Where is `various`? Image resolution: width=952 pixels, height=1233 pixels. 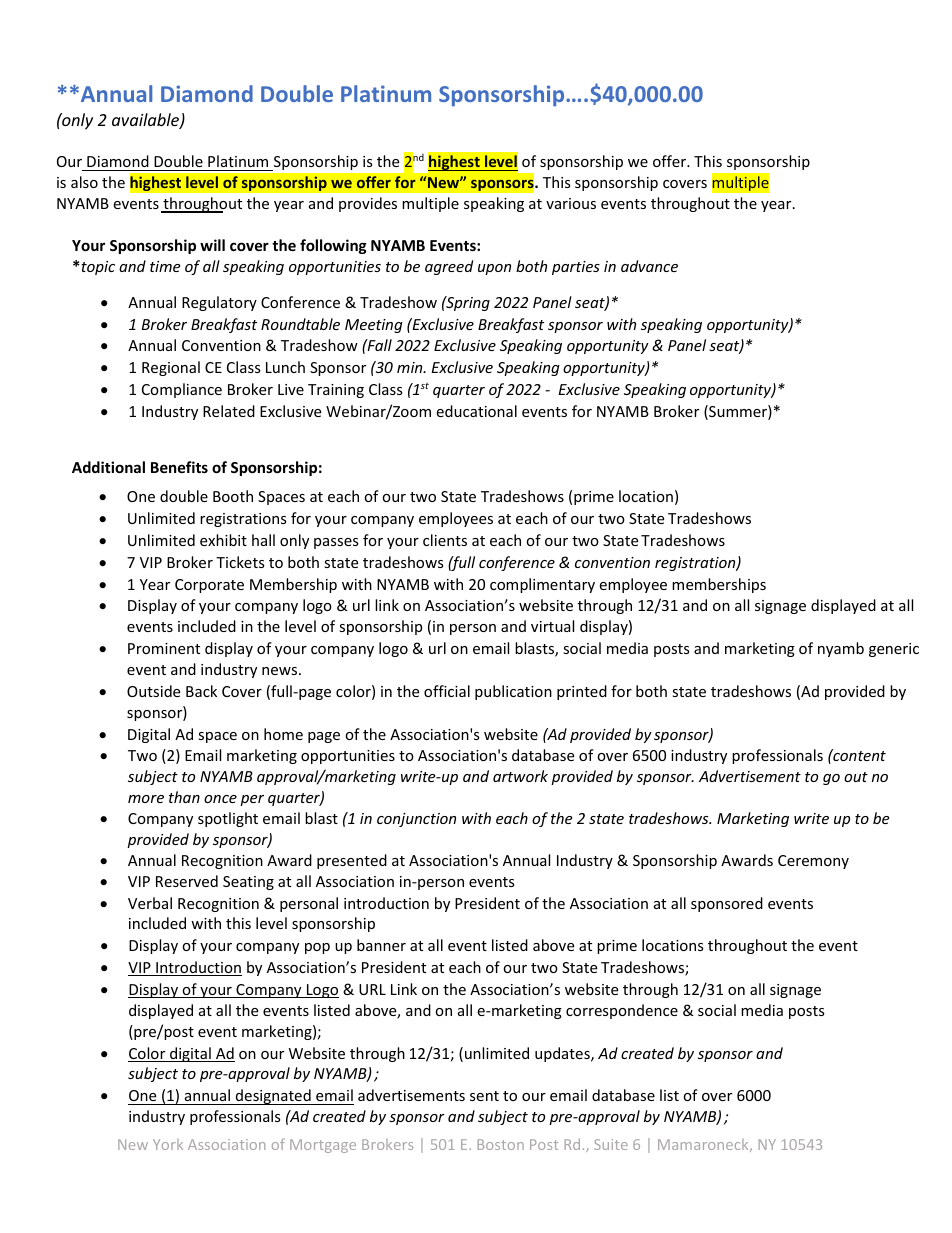 various is located at coordinates (571, 203).
